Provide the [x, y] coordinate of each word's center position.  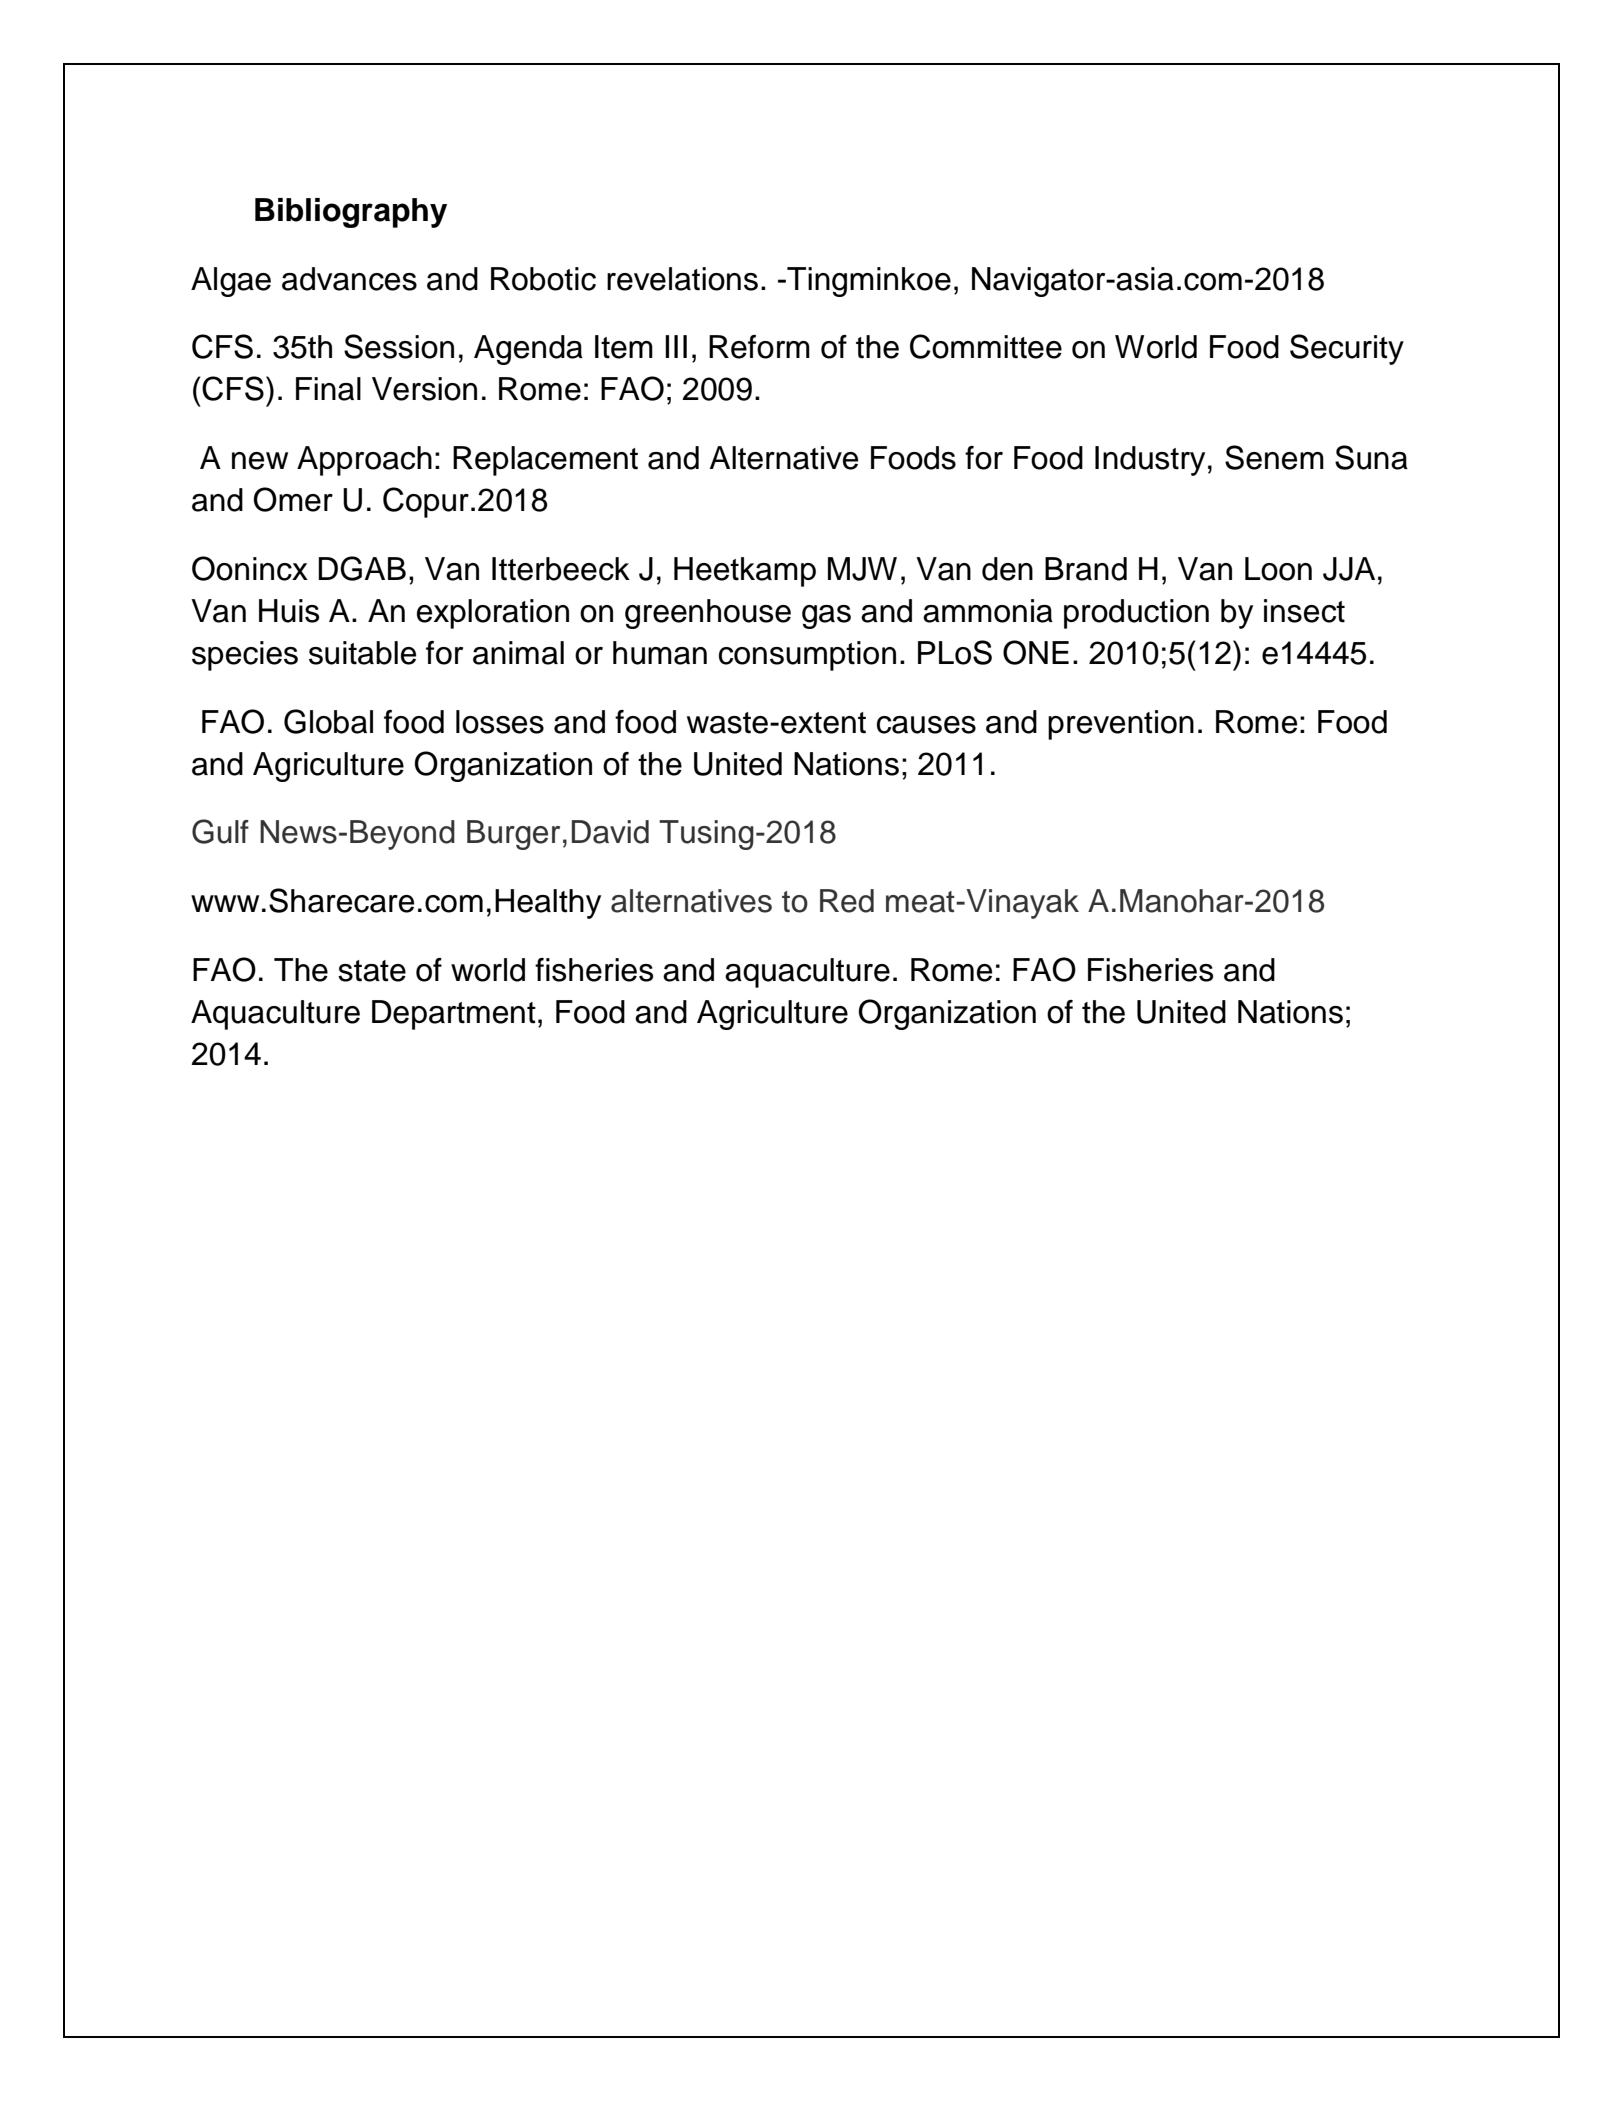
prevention [1121, 725]
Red [847, 901]
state [372, 971]
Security [1347, 349]
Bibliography [351, 213]
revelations [682, 279]
